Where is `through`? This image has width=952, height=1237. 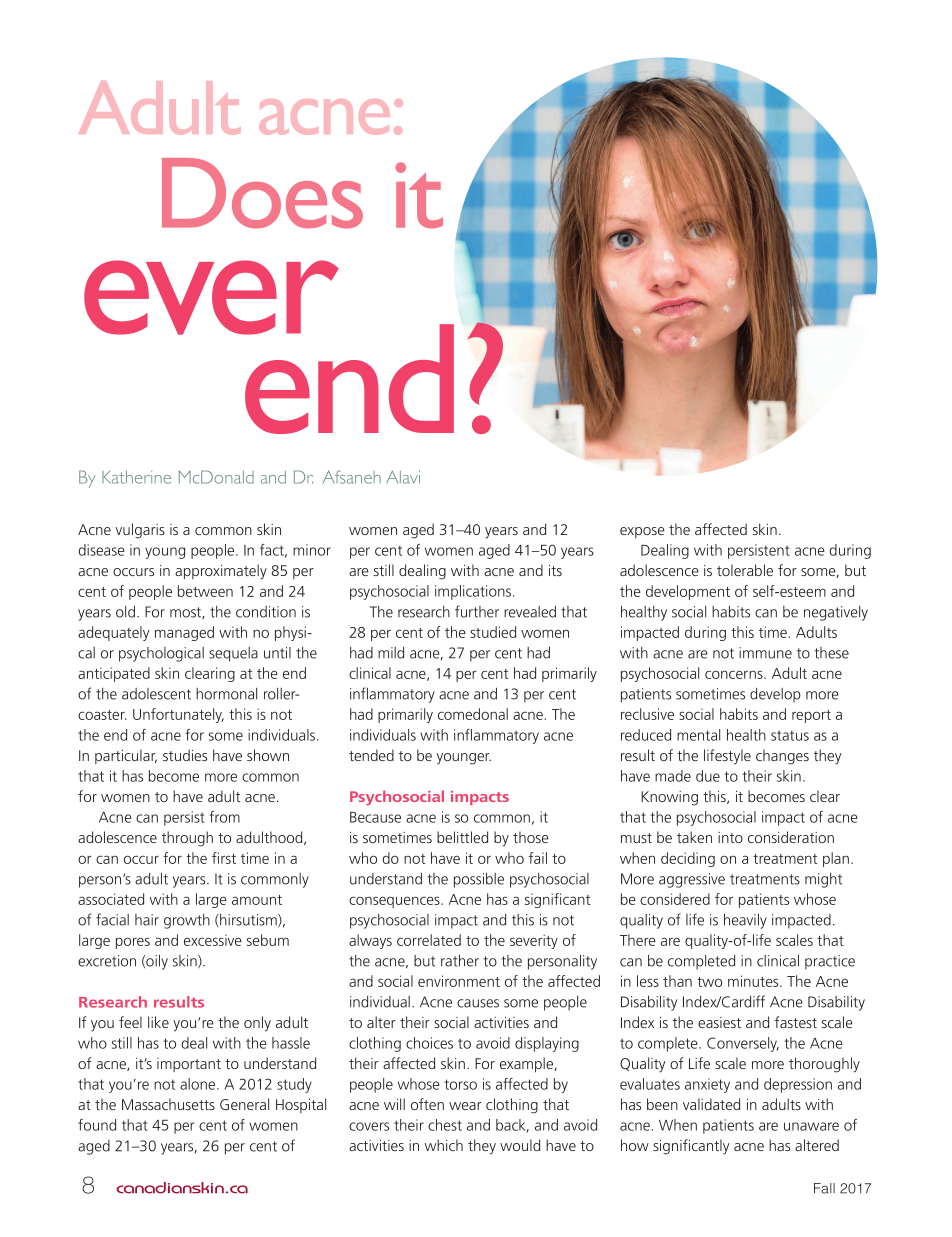 through is located at coordinates (187, 839).
